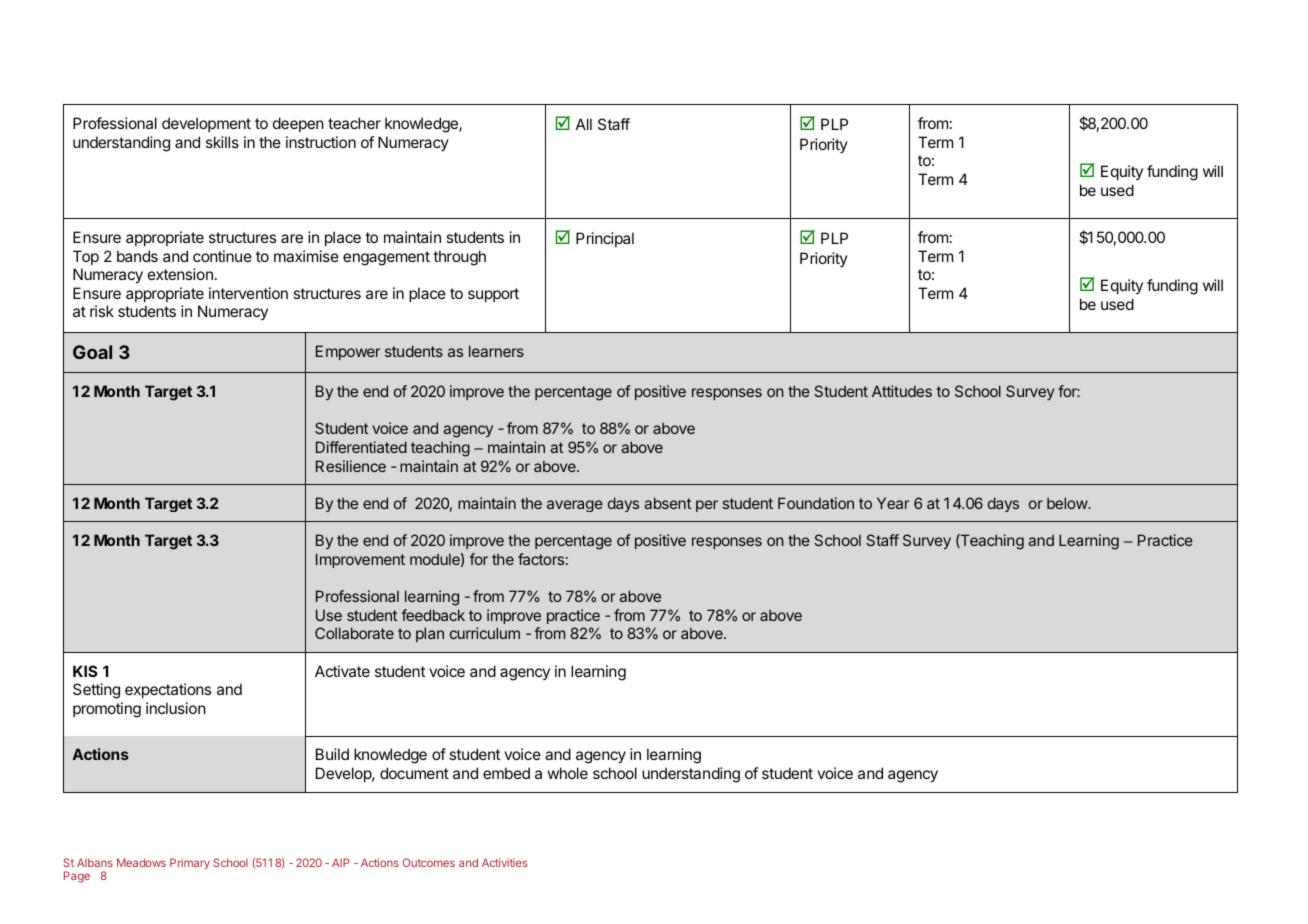  I want to click on average, so click(575, 506).
